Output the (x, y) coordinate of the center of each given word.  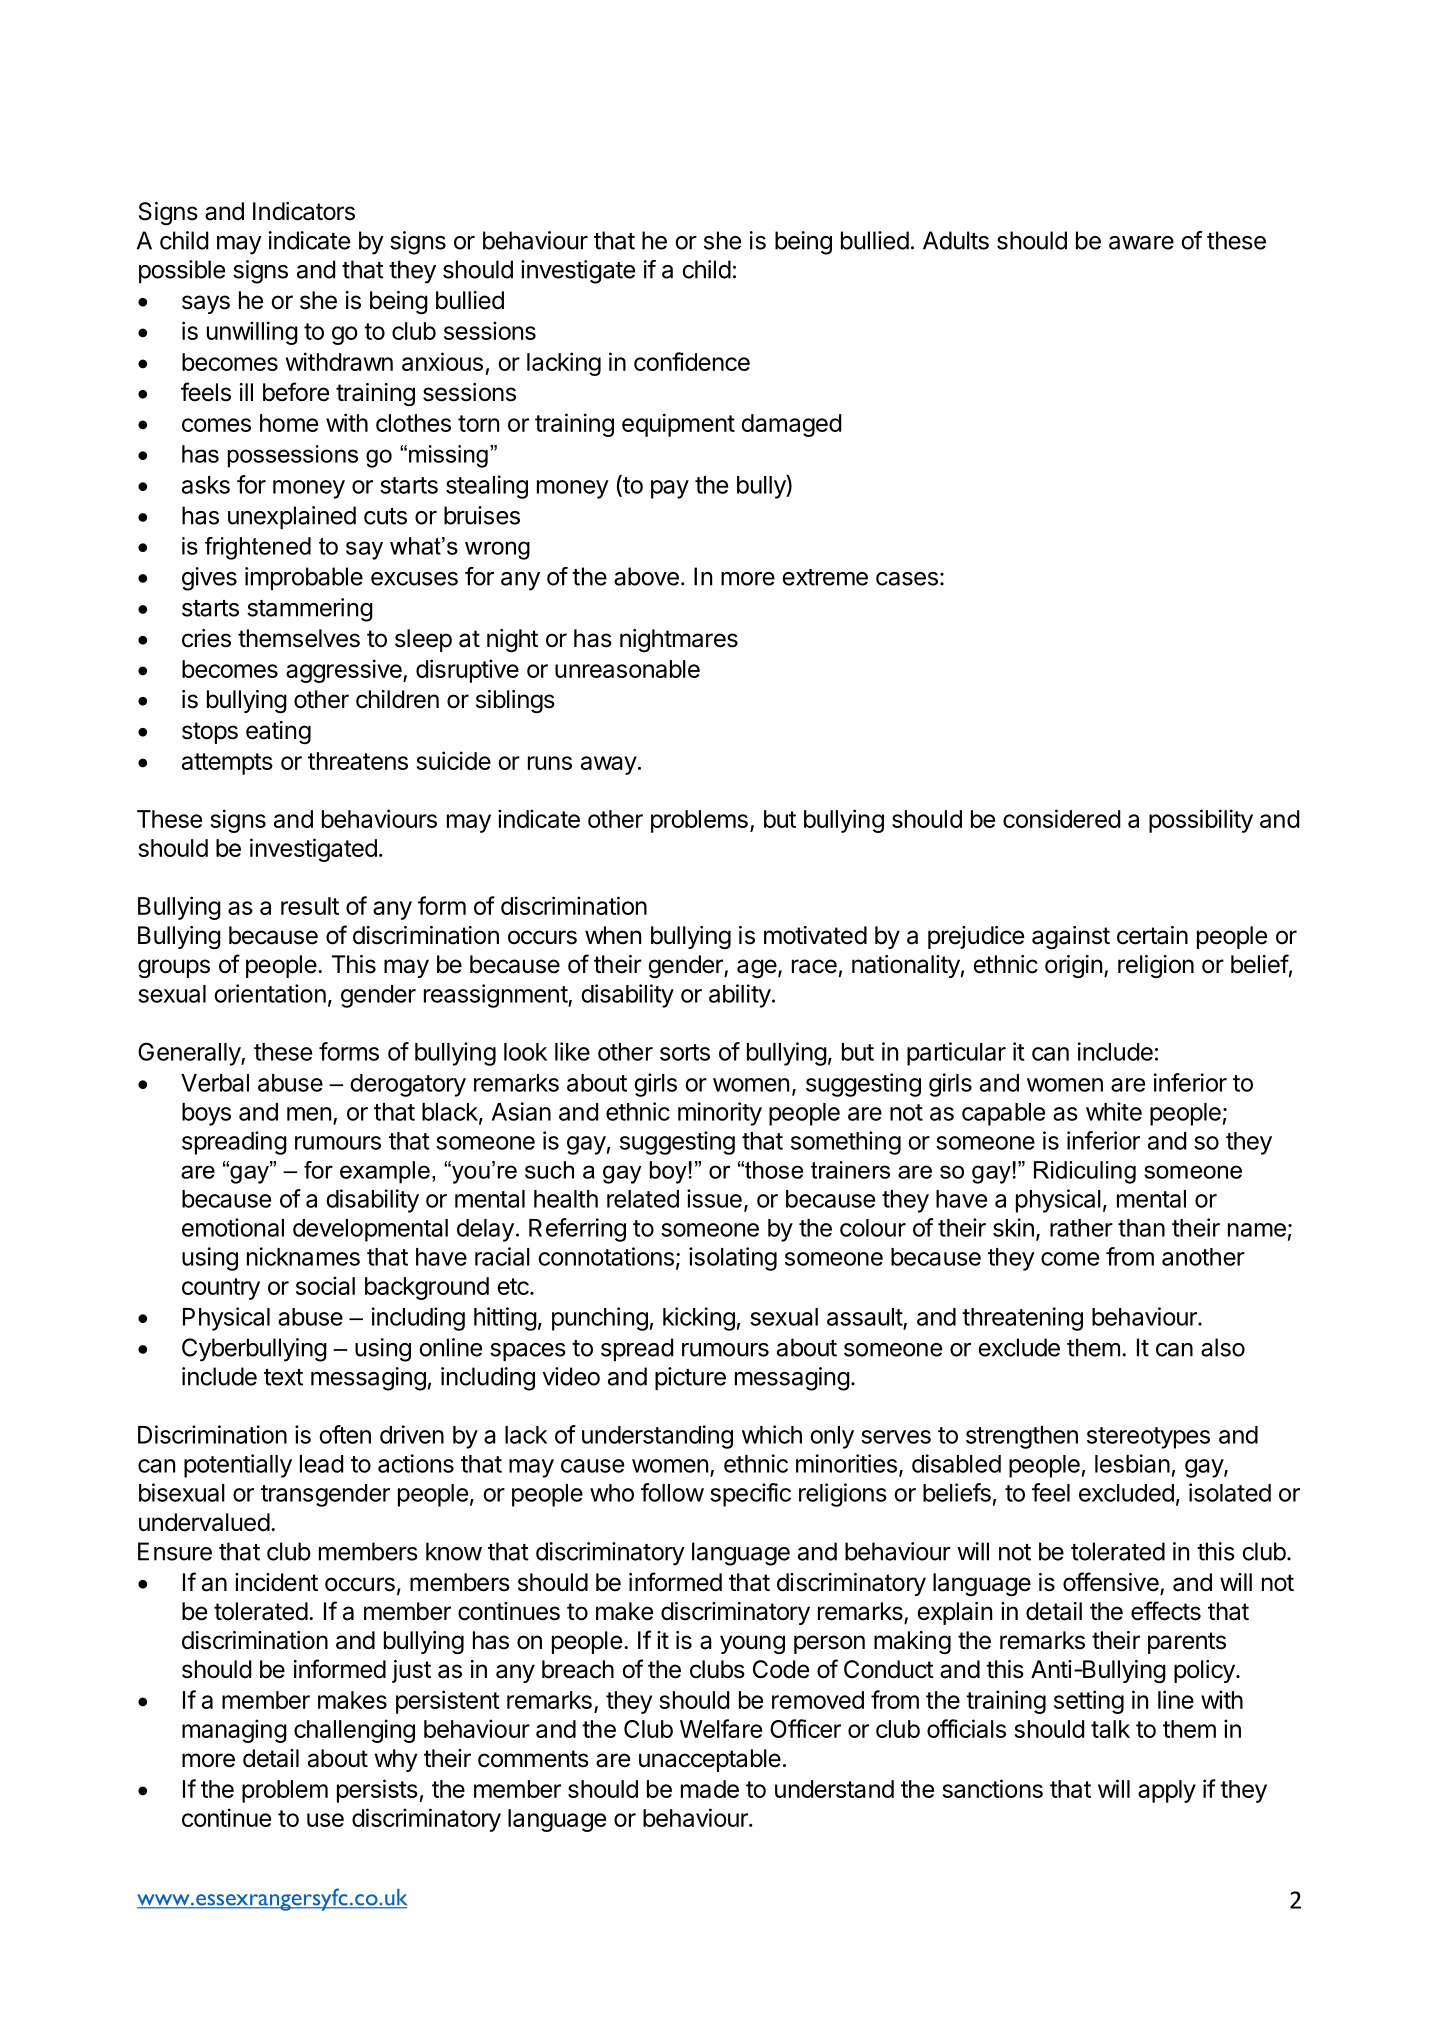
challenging (354, 1731)
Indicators (304, 211)
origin (1073, 966)
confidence (692, 361)
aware (1141, 243)
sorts (685, 1052)
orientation (270, 993)
